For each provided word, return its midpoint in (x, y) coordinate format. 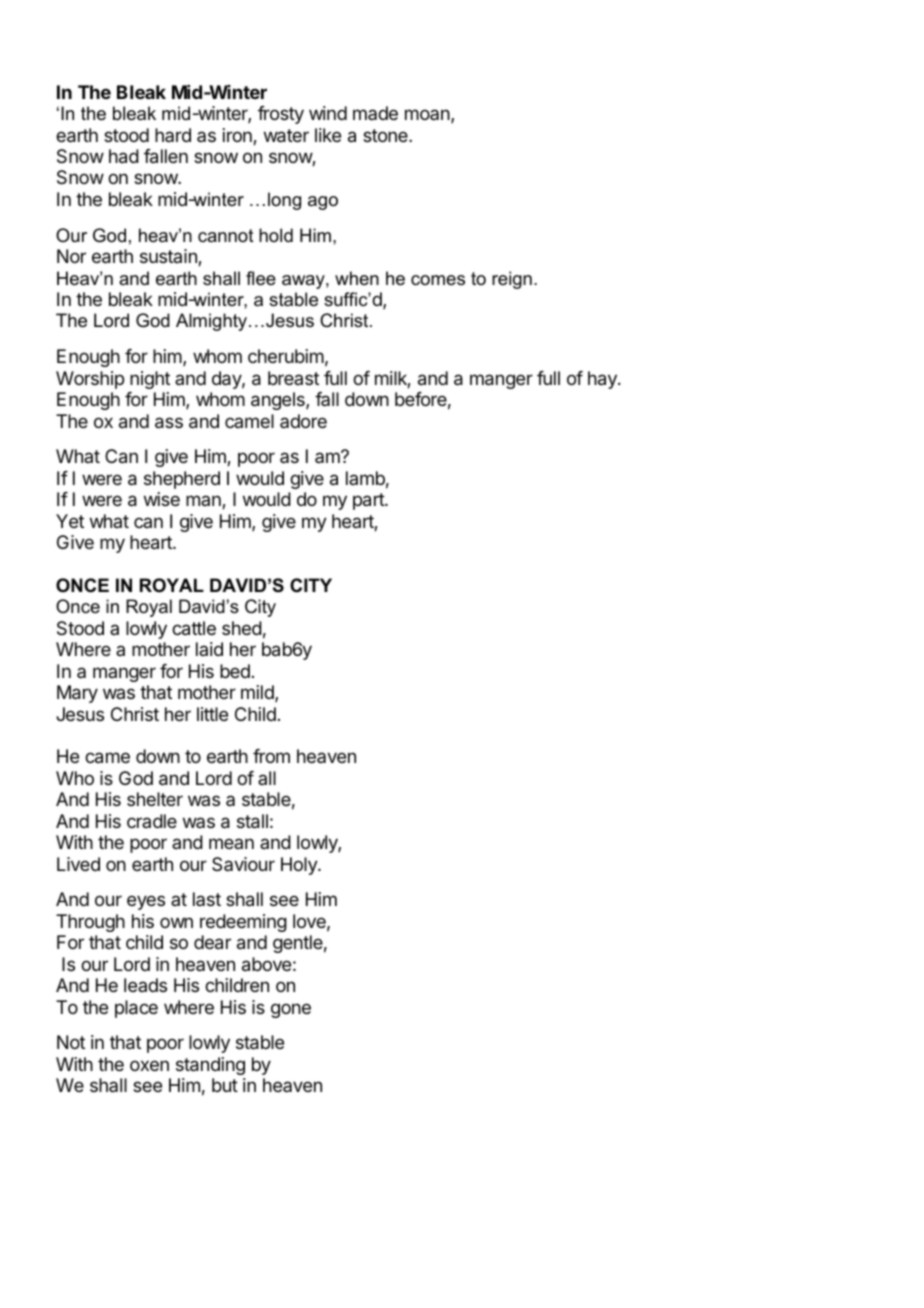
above (266, 964)
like (328, 135)
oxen (149, 1065)
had (124, 156)
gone (291, 1010)
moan (428, 116)
